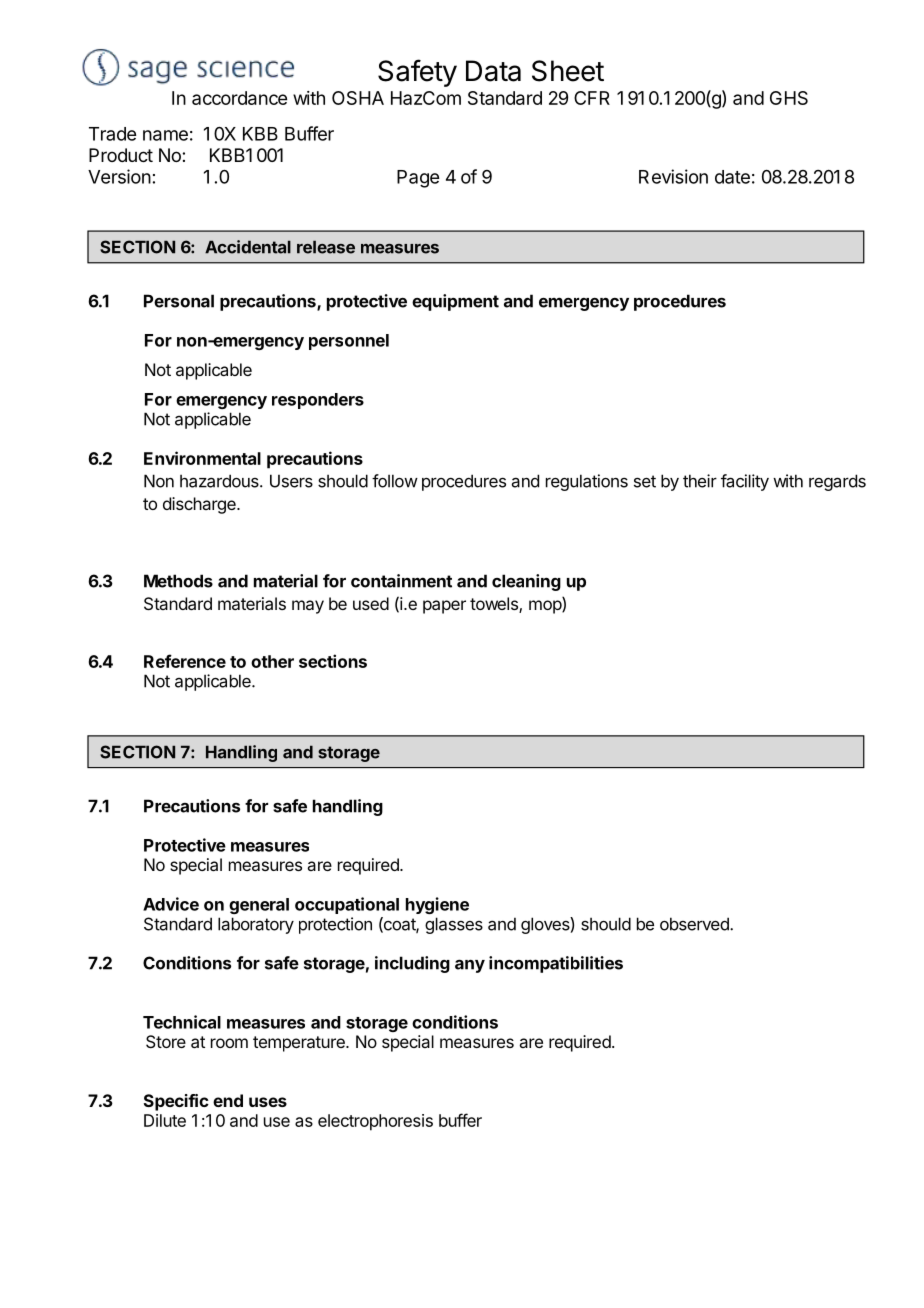  Describe the element at coordinates (239, 98) in the page. I see `accordance` at that location.
